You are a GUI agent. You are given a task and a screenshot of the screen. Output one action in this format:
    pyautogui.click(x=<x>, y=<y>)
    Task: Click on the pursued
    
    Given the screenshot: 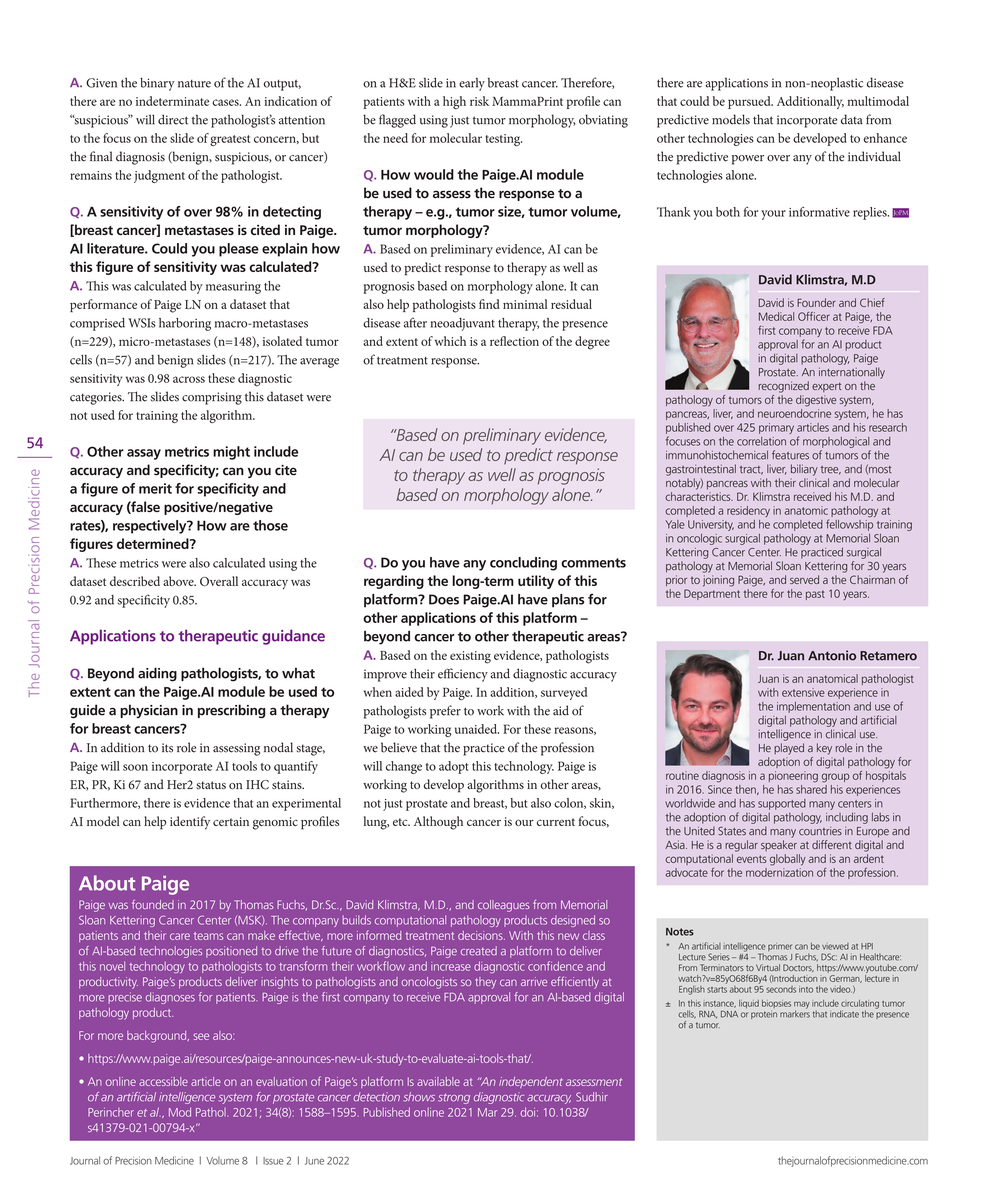 What is the action you would take?
    pyautogui.click(x=750, y=102)
